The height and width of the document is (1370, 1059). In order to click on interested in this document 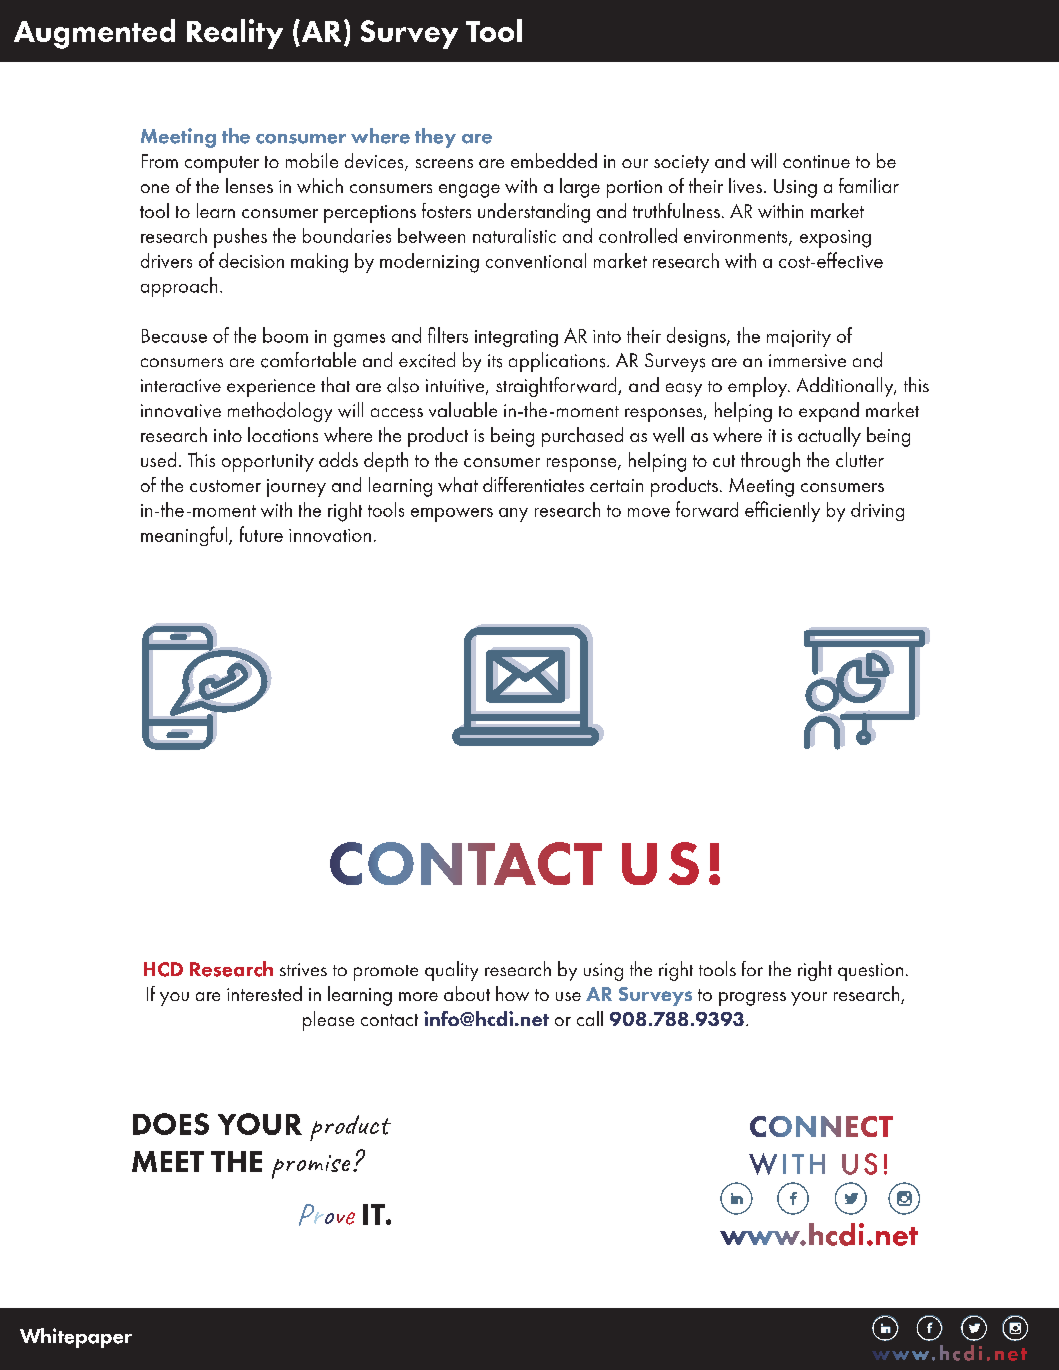, I will do `click(264, 993)`.
